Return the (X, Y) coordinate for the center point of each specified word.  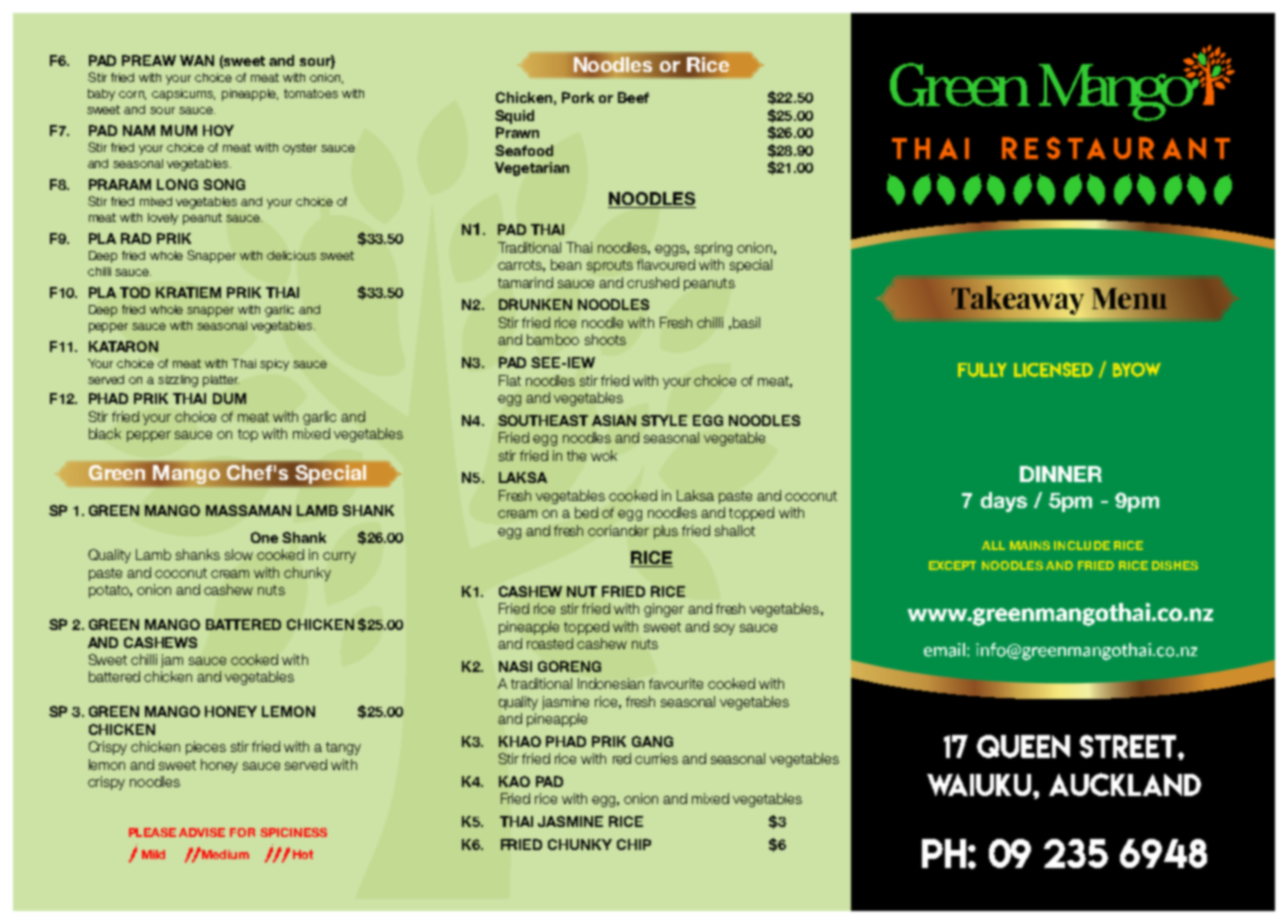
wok (604, 455)
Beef (633, 97)
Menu (1128, 300)
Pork (578, 97)
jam (172, 661)
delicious (291, 255)
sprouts (610, 266)
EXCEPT (952, 565)
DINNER (1061, 474)
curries (656, 758)
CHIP (634, 844)
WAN (197, 60)
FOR (242, 832)
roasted (550, 643)
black (105, 433)
